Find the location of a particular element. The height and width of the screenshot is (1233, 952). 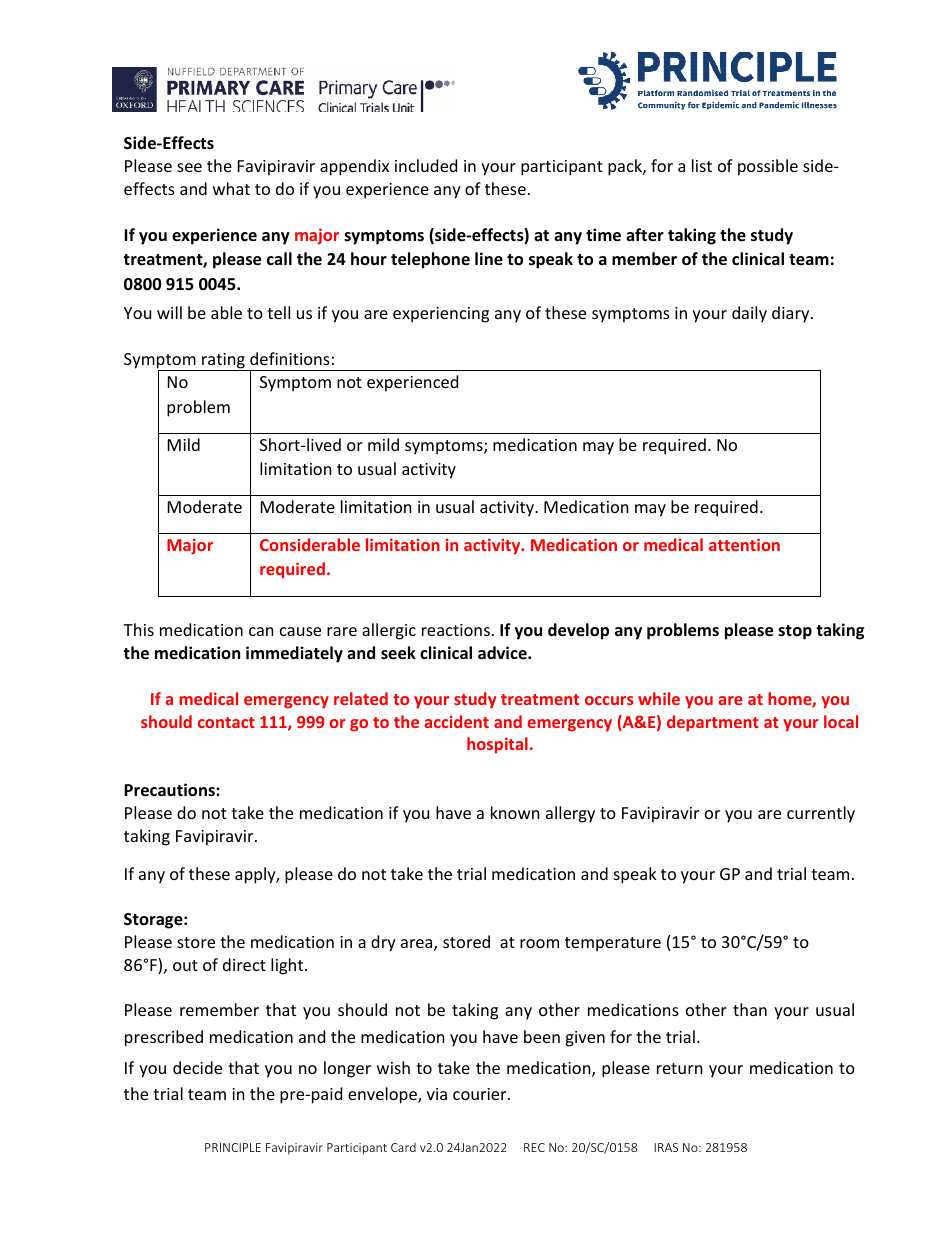

possible is located at coordinates (768, 167).
